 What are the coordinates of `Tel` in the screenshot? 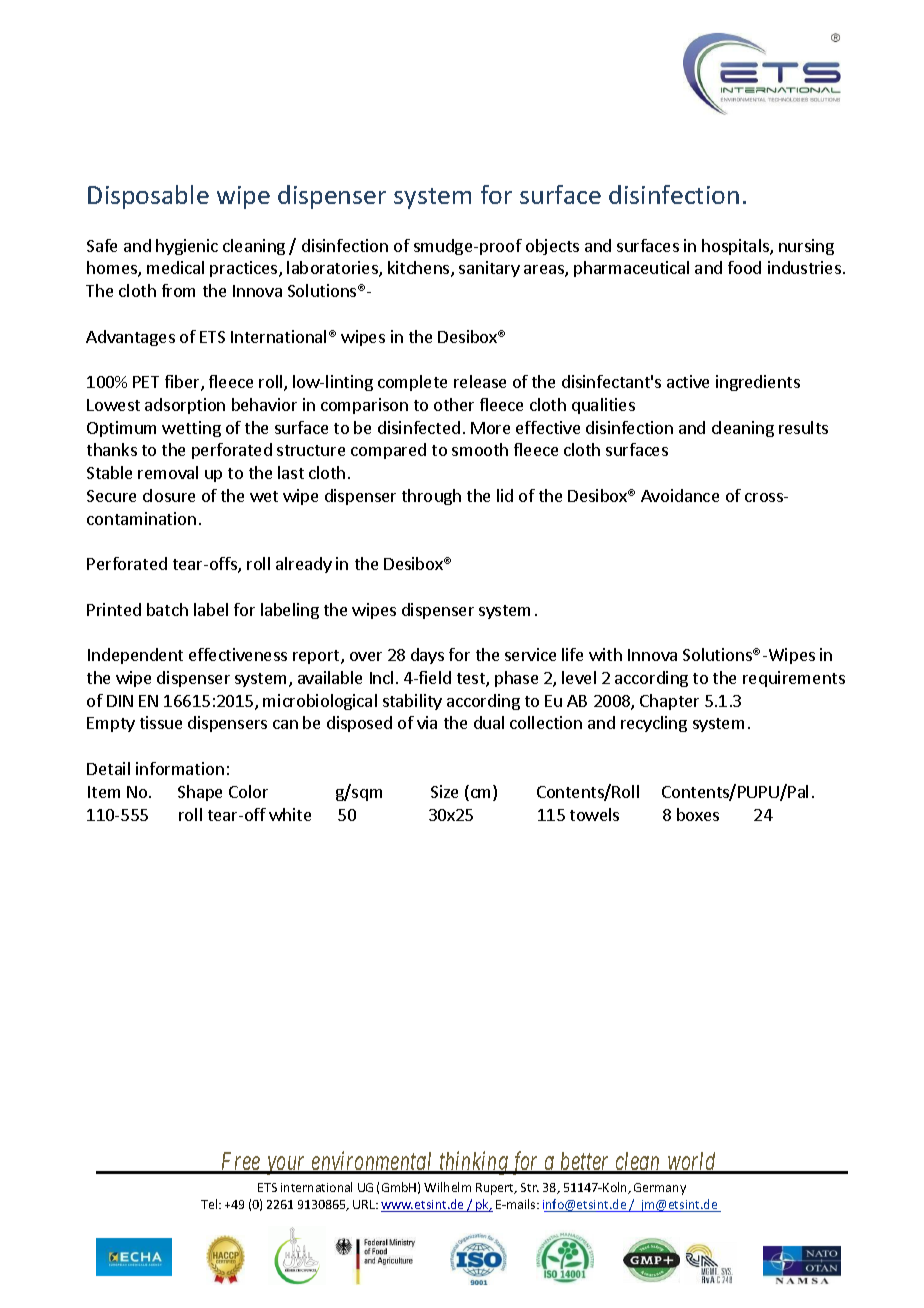 It's located at (210, 1204).
